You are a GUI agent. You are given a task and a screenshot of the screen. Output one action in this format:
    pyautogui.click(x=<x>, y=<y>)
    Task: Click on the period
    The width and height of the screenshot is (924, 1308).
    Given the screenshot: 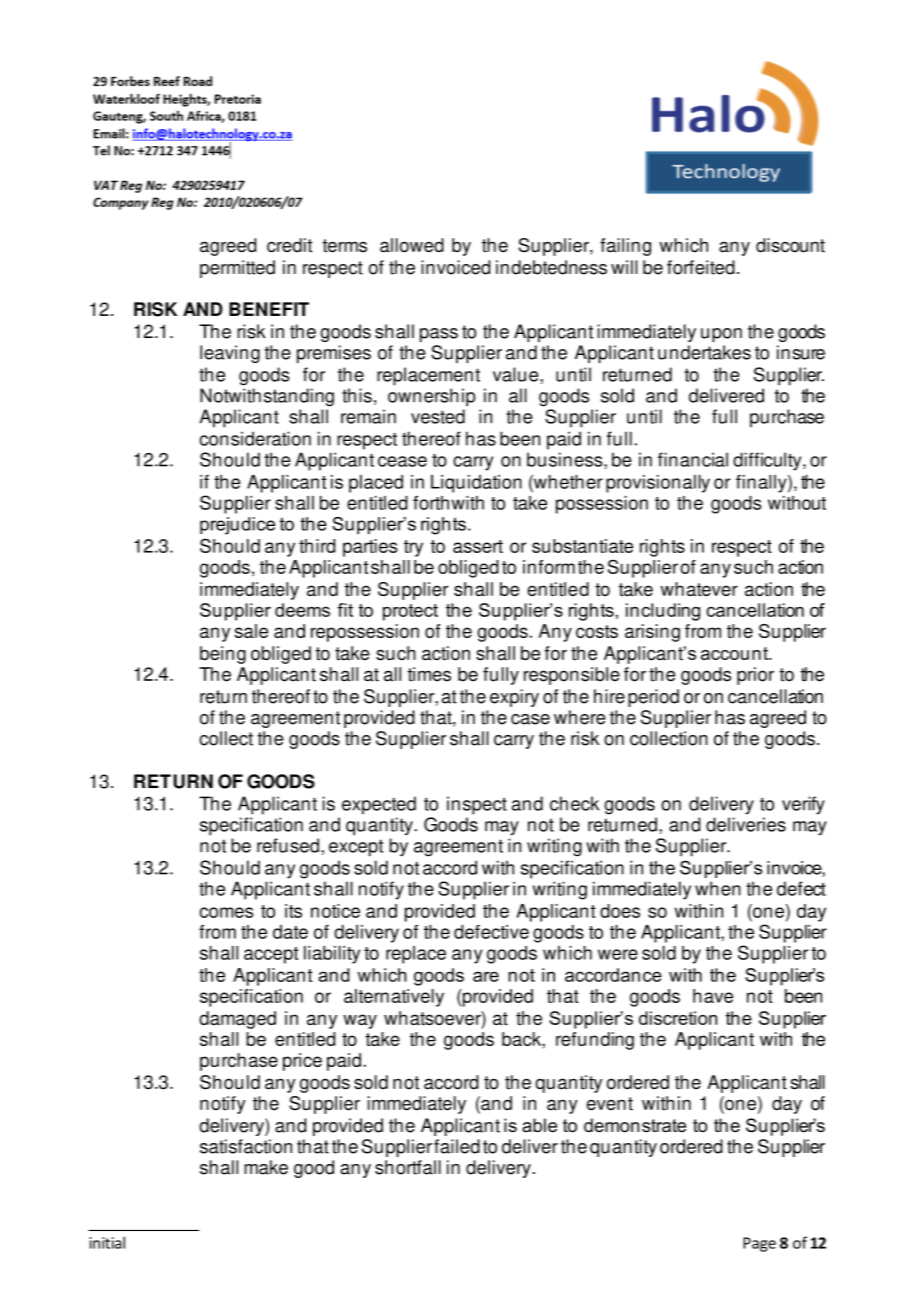 What is the action you would take?
    pyautogui.click(x=653, y=698)
